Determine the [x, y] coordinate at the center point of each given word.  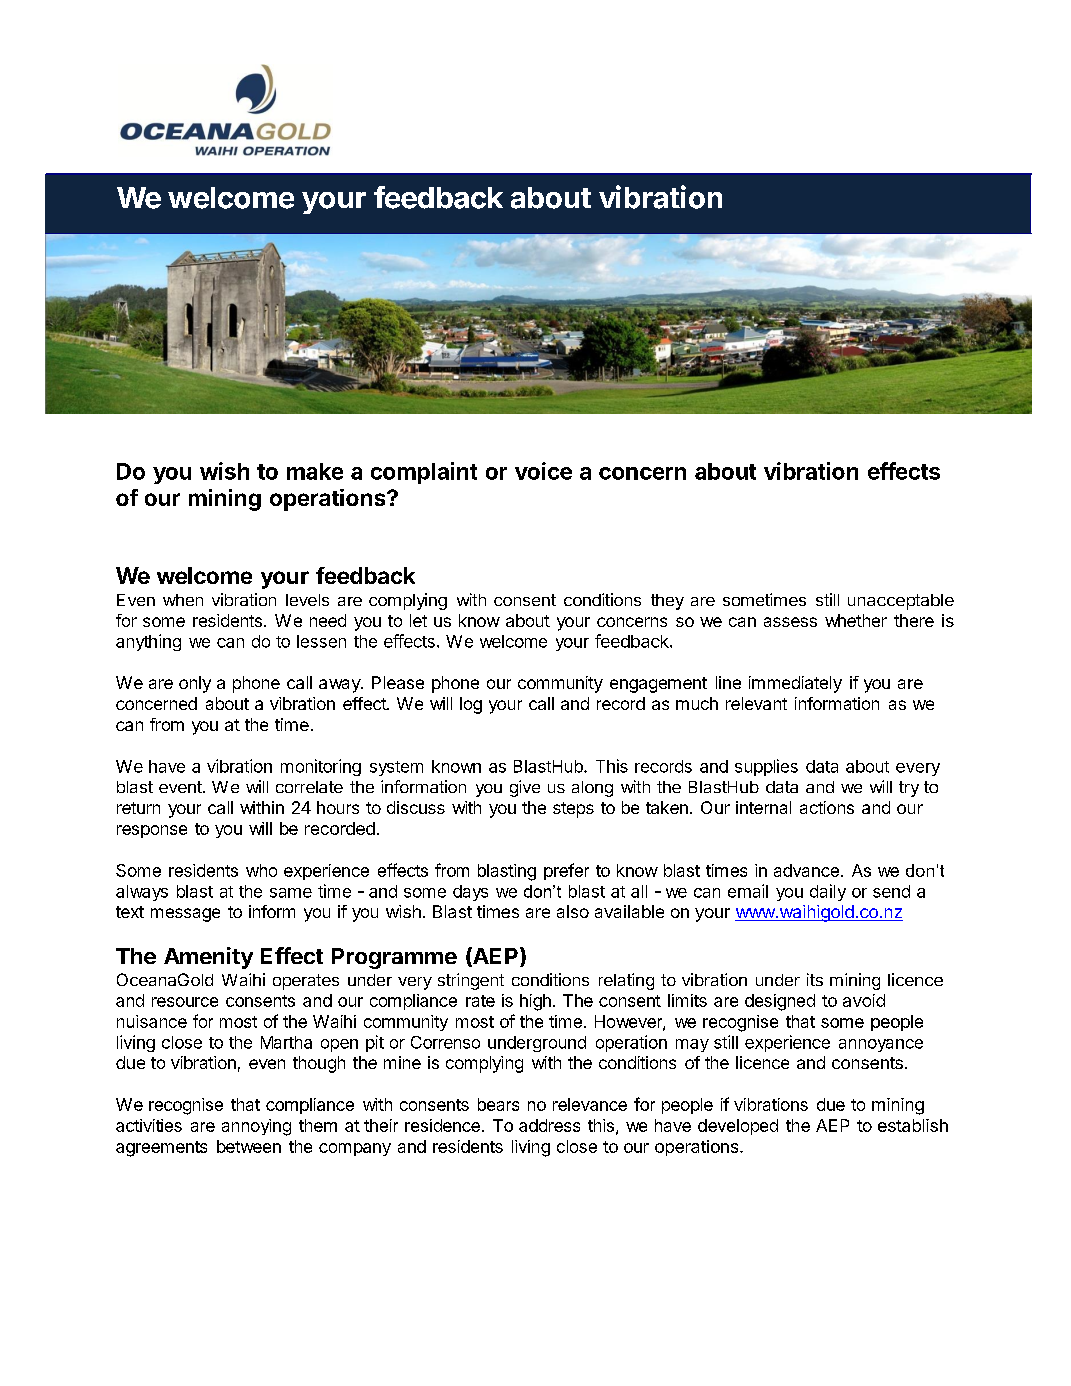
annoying [256, 1127]
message [185, 915]
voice [543, 471]
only [195, 684]
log [471, 705]
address [549, 1125]
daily [828, 892]
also [573, 911]
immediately [795, 684]
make [315, 471]
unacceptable [901, 602]
